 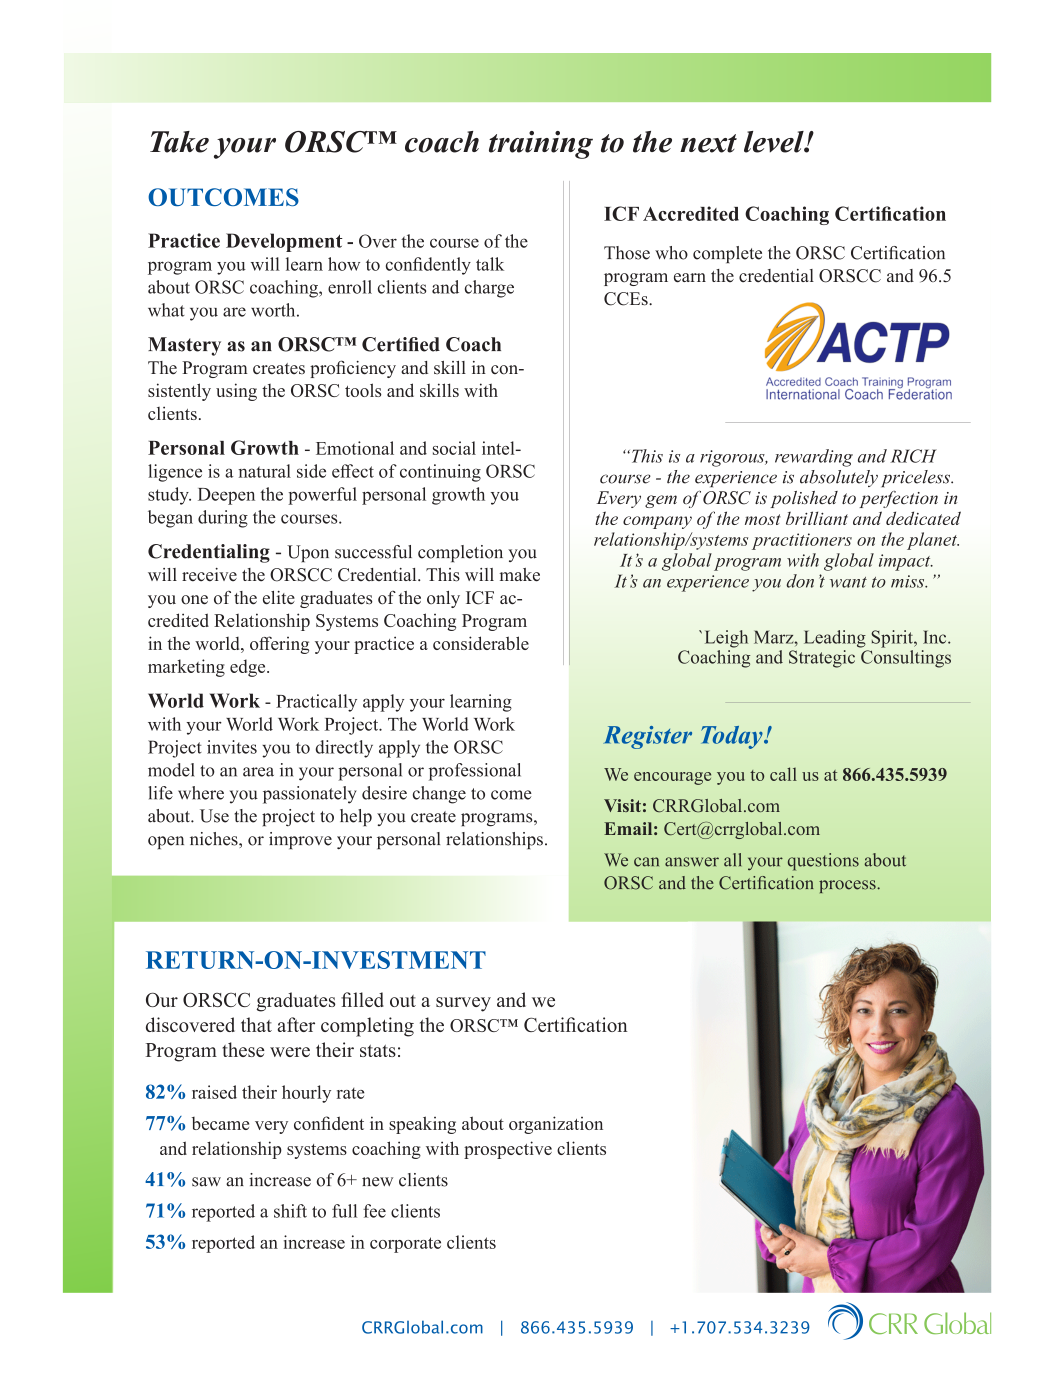 What do you see at coordinates (835, 639) in the screenshot?
I see `Leading` at bounding box center [835, 639].
